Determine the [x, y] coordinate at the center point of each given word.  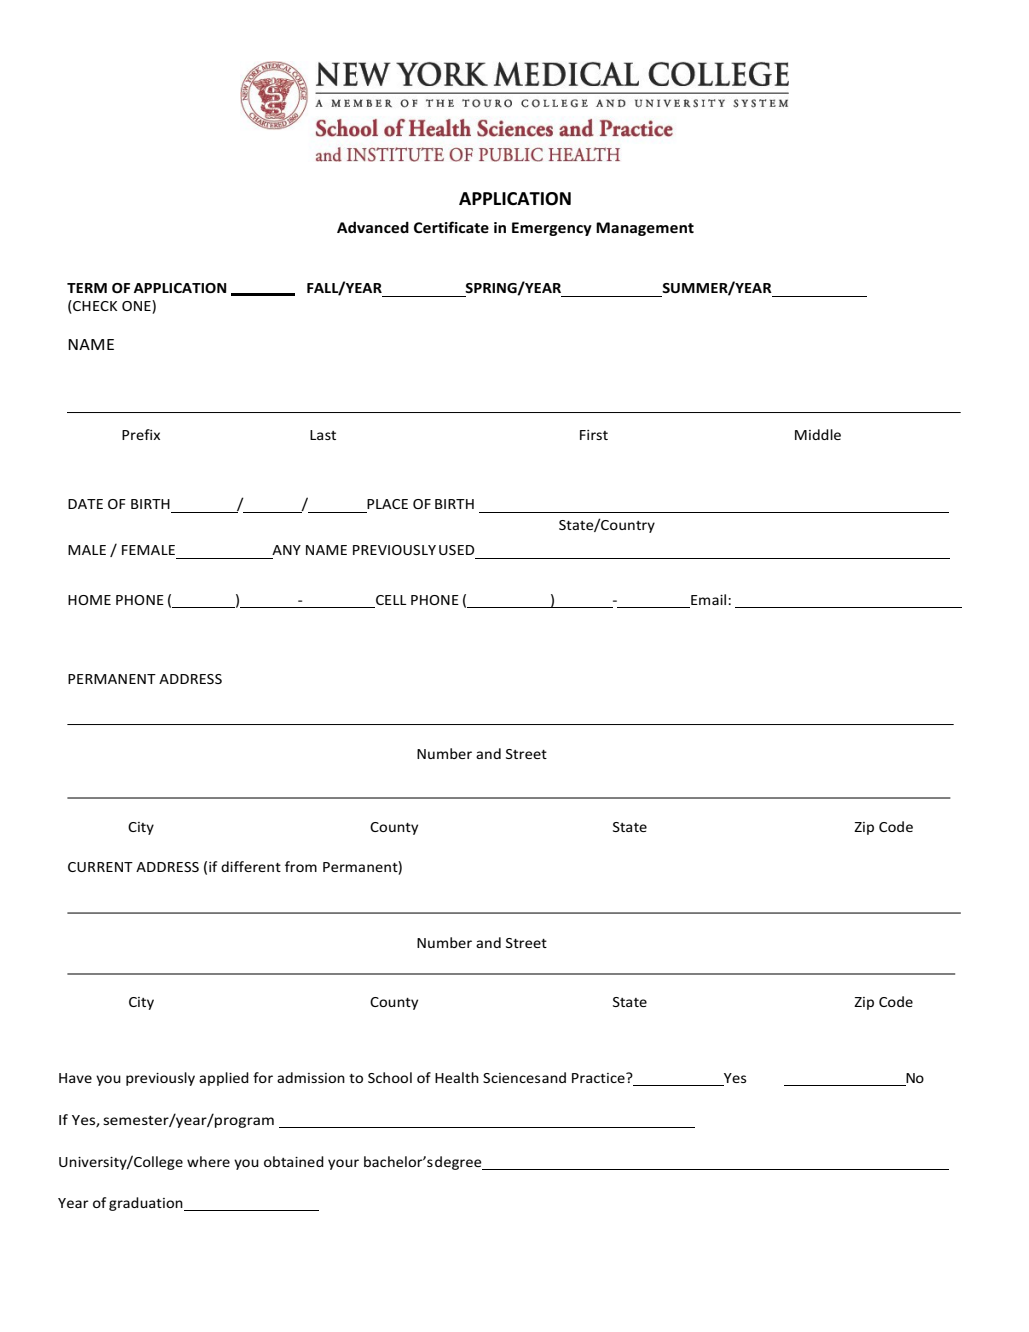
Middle [818, 434]
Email [710, 599]
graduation [147, 1204]
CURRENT [100, 867]
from [301, 866]
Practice [599, 1078]
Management [645, 229]
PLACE [387, 504]
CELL [391, 600]
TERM [87, 288]
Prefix [141, 434]
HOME [89, 600]
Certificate [451, 227]
